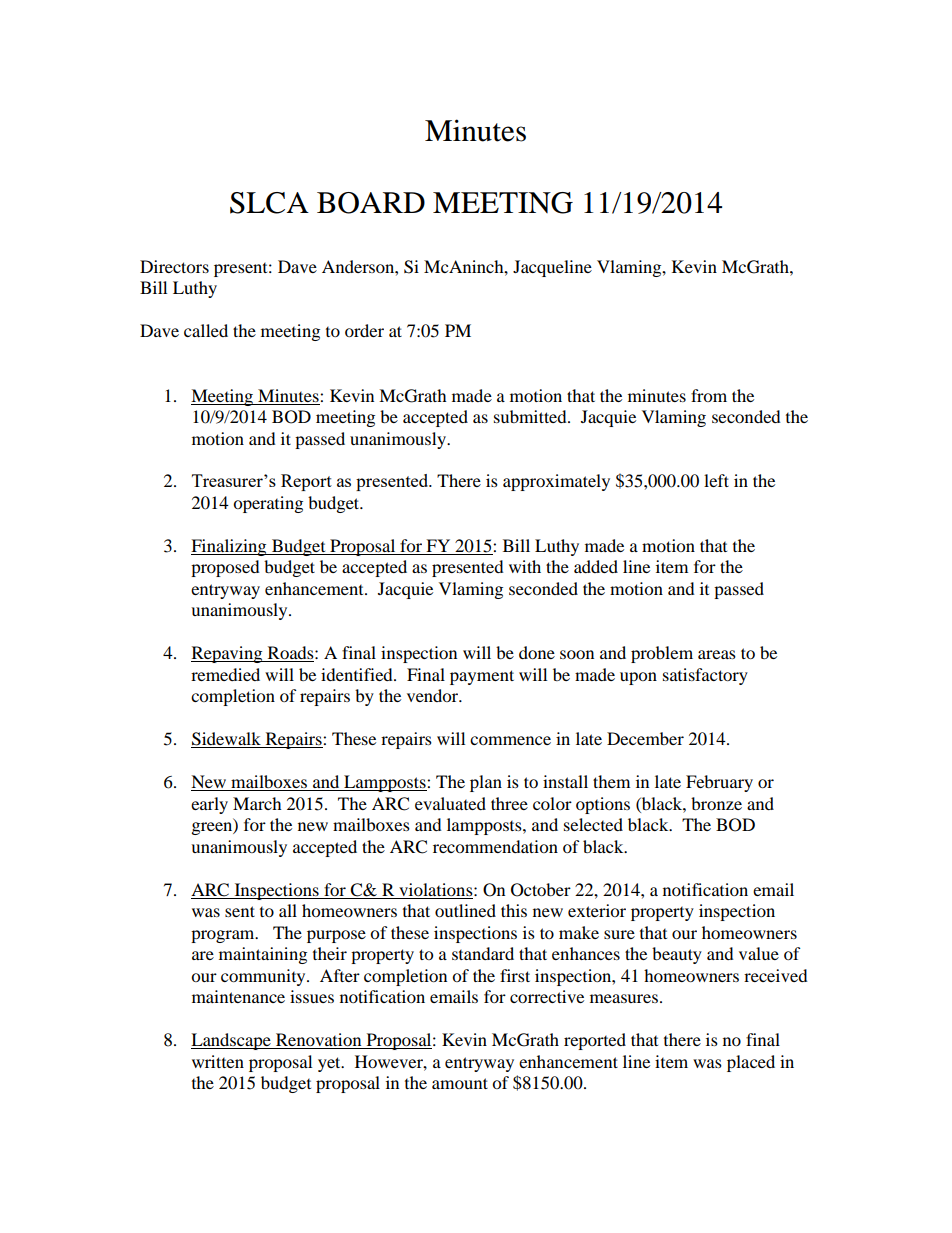  I want to click on from, so click(709, 395).
